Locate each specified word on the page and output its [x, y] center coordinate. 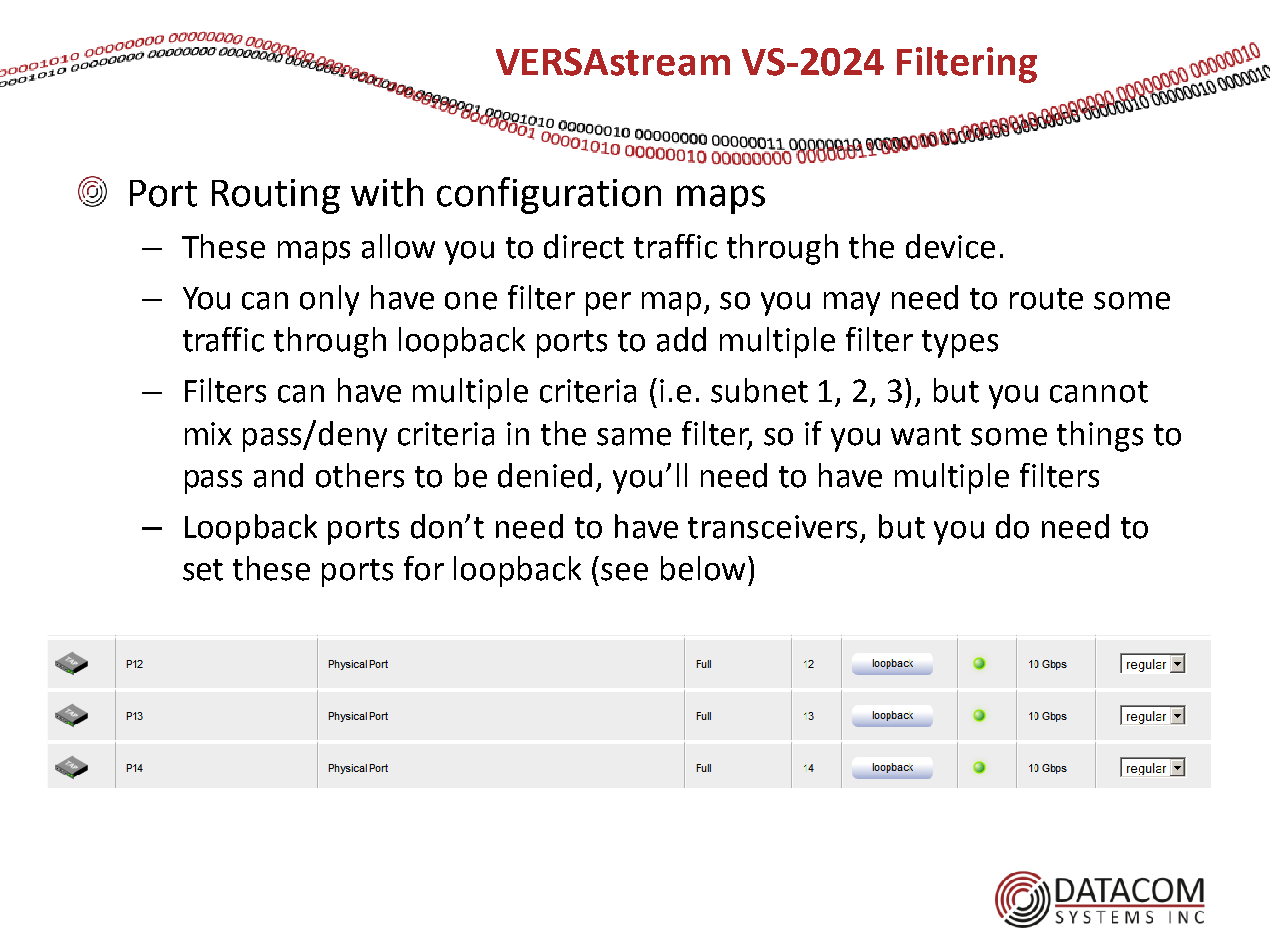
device [950, 246]
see [624, 572]
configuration [549, 195]
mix [208, 433]
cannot [1099, 392]
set [203, 570]
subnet [759, 390]
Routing [276, 196]
